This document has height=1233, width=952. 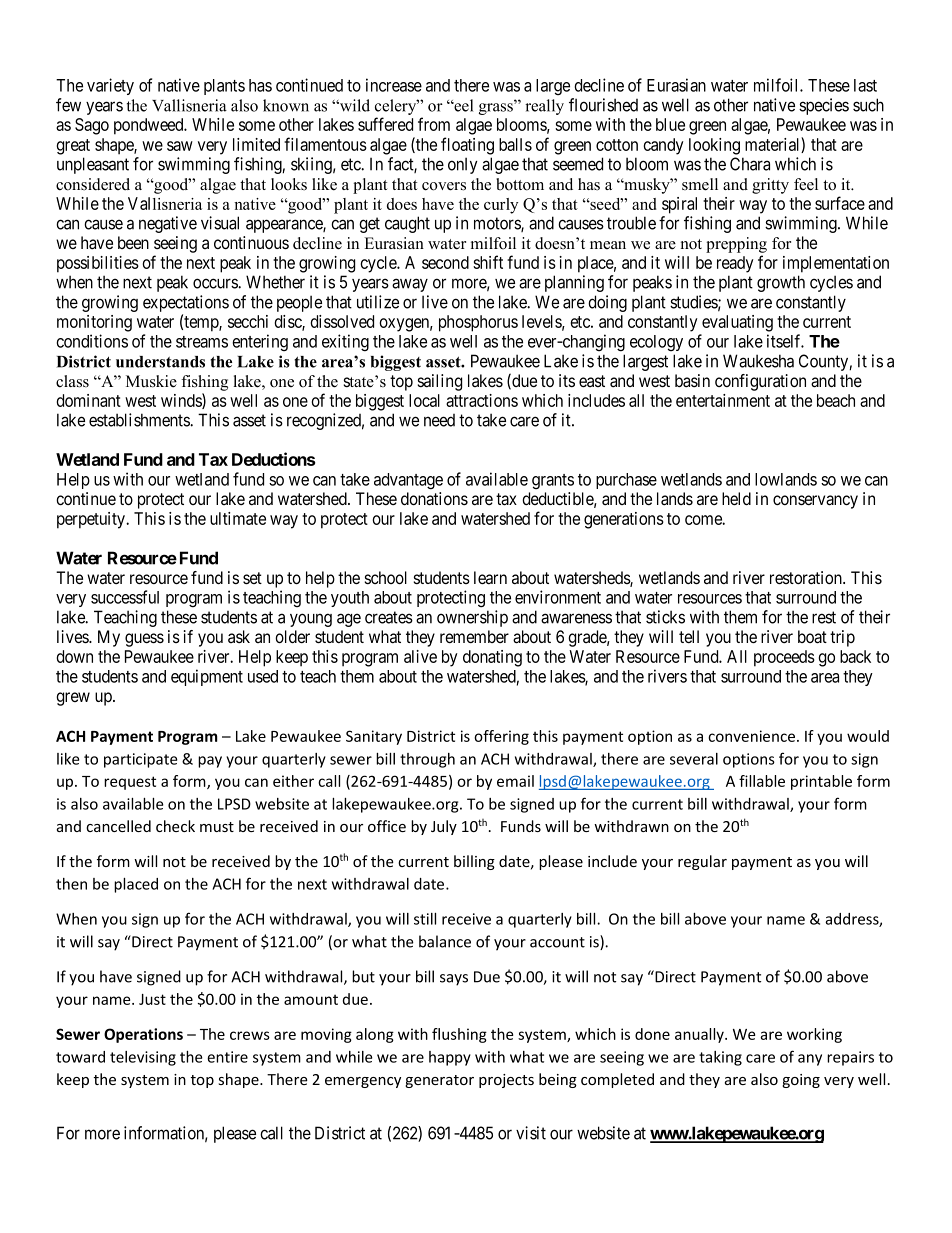 What do you see at coordinates (180, 146) in the document?
I see `saw` at bounding box center [180, 146].
